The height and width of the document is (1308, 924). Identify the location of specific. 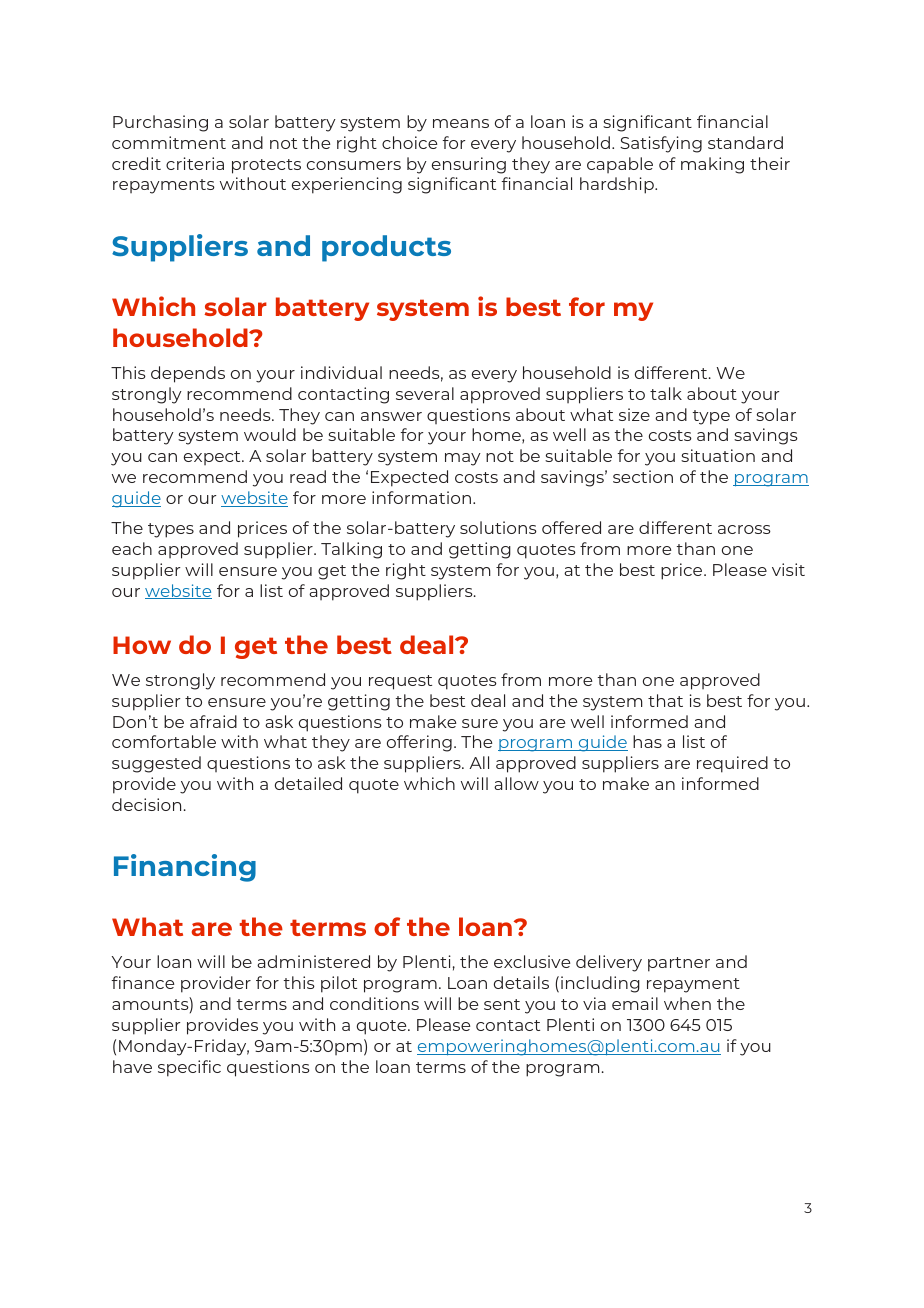
(189, 1068).
